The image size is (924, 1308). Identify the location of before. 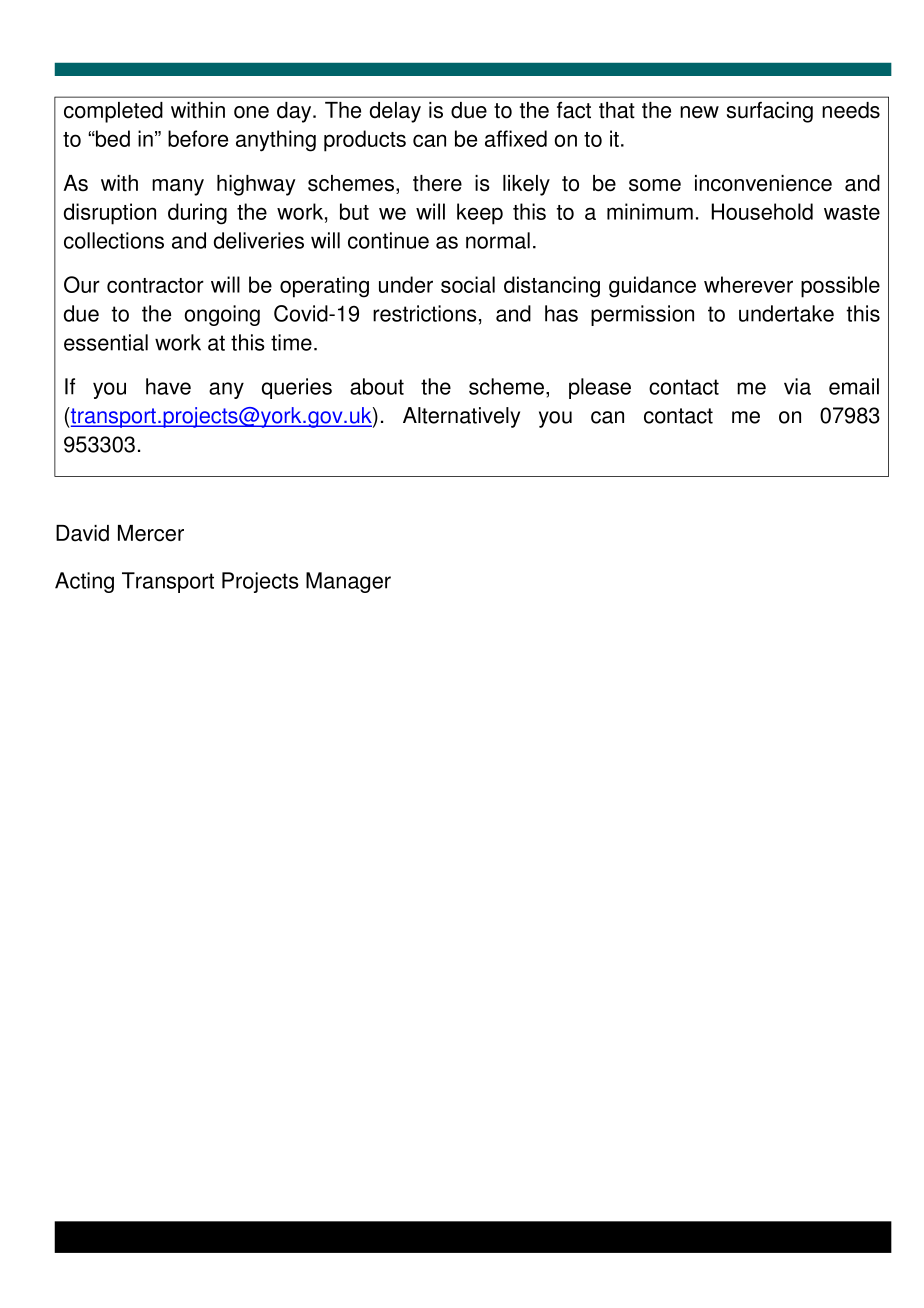
(198, 138).
